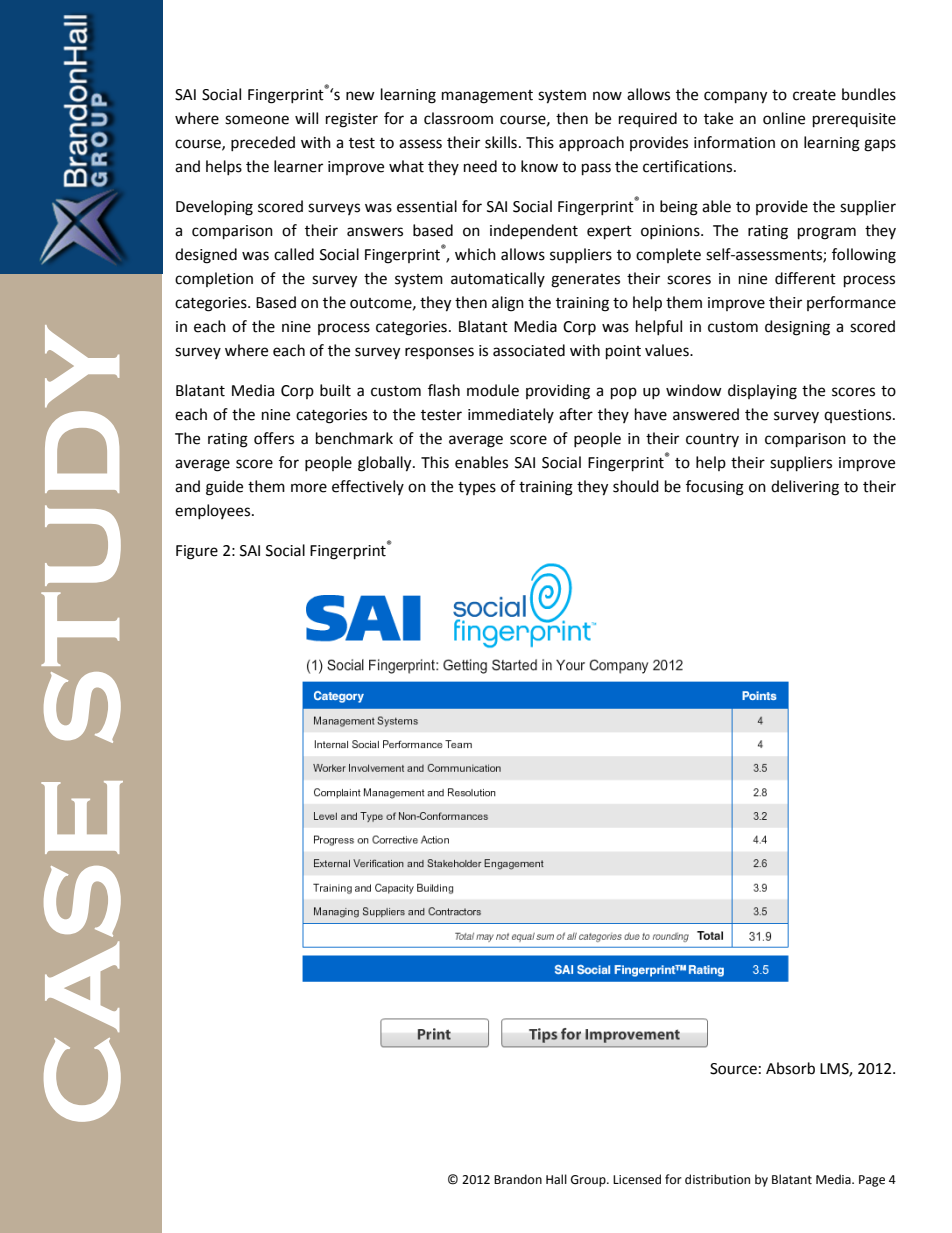 Image resolution: width=952 pixels, height=1233 pixels. What do you see at coordinates (477, 488) in the document?
I see `types` at bounding box center [477, 488].
